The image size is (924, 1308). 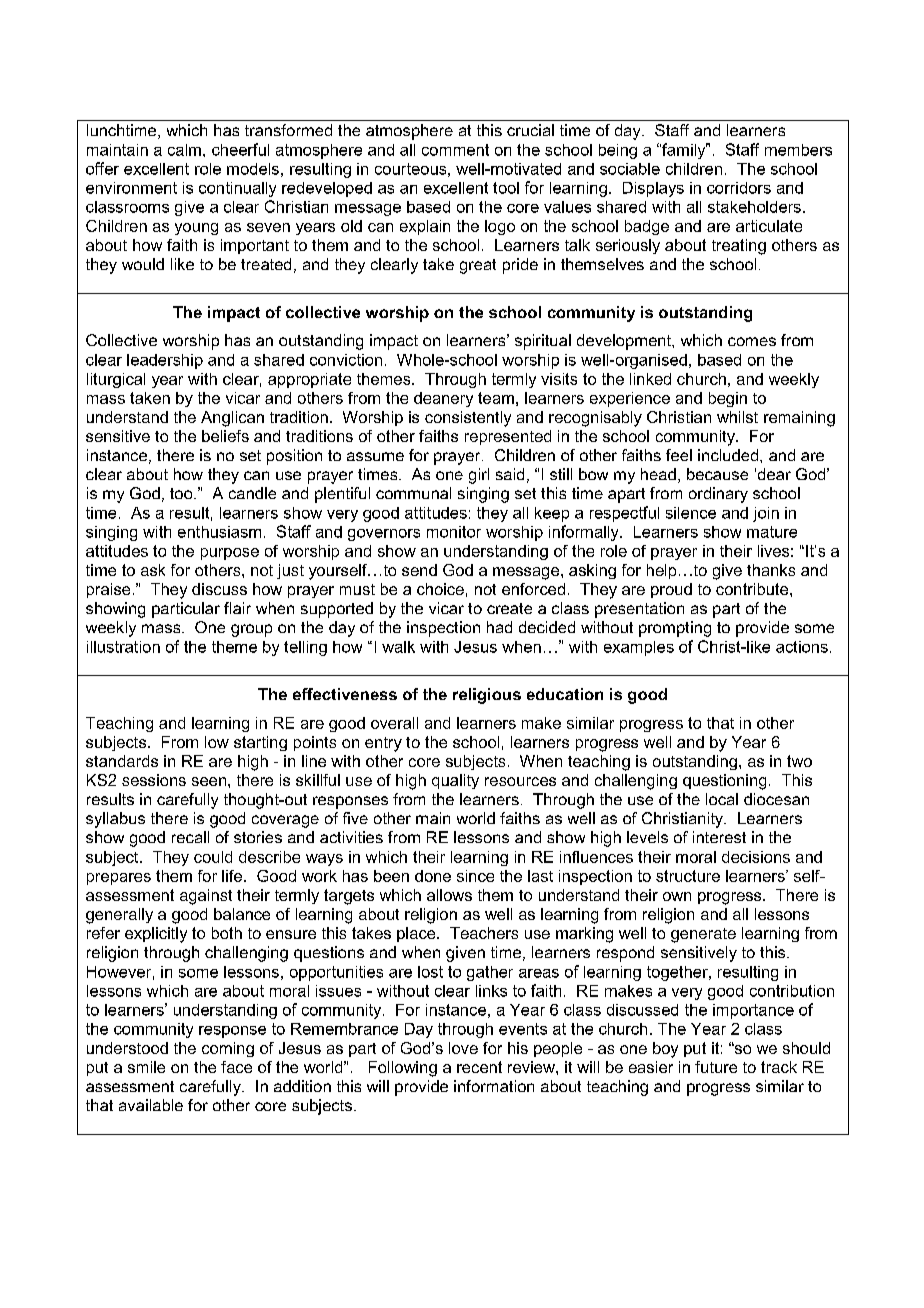 I want to click on recall, so click(x=190, y=837).
